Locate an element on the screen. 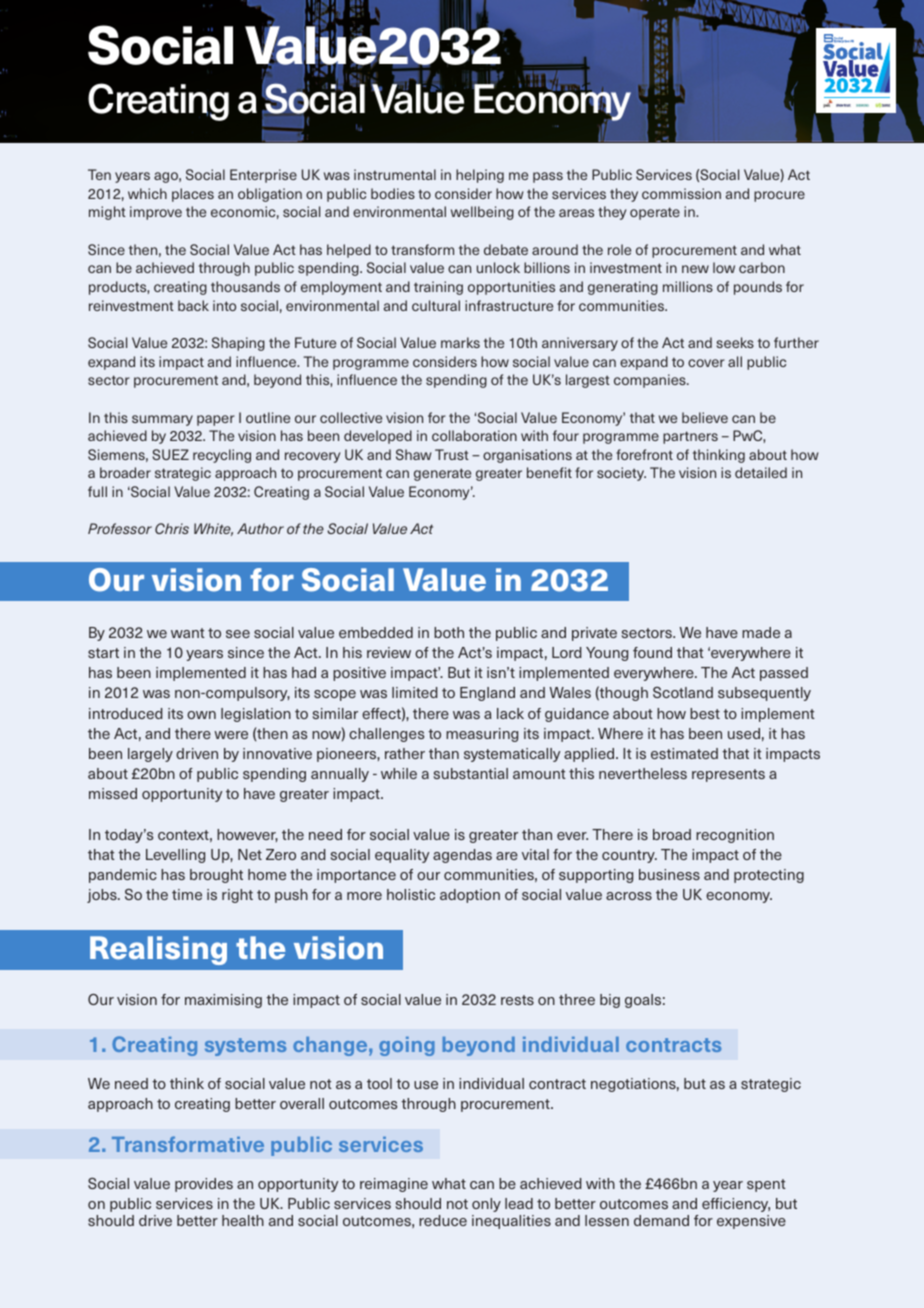  commission is located at coordinates (681, 193).
